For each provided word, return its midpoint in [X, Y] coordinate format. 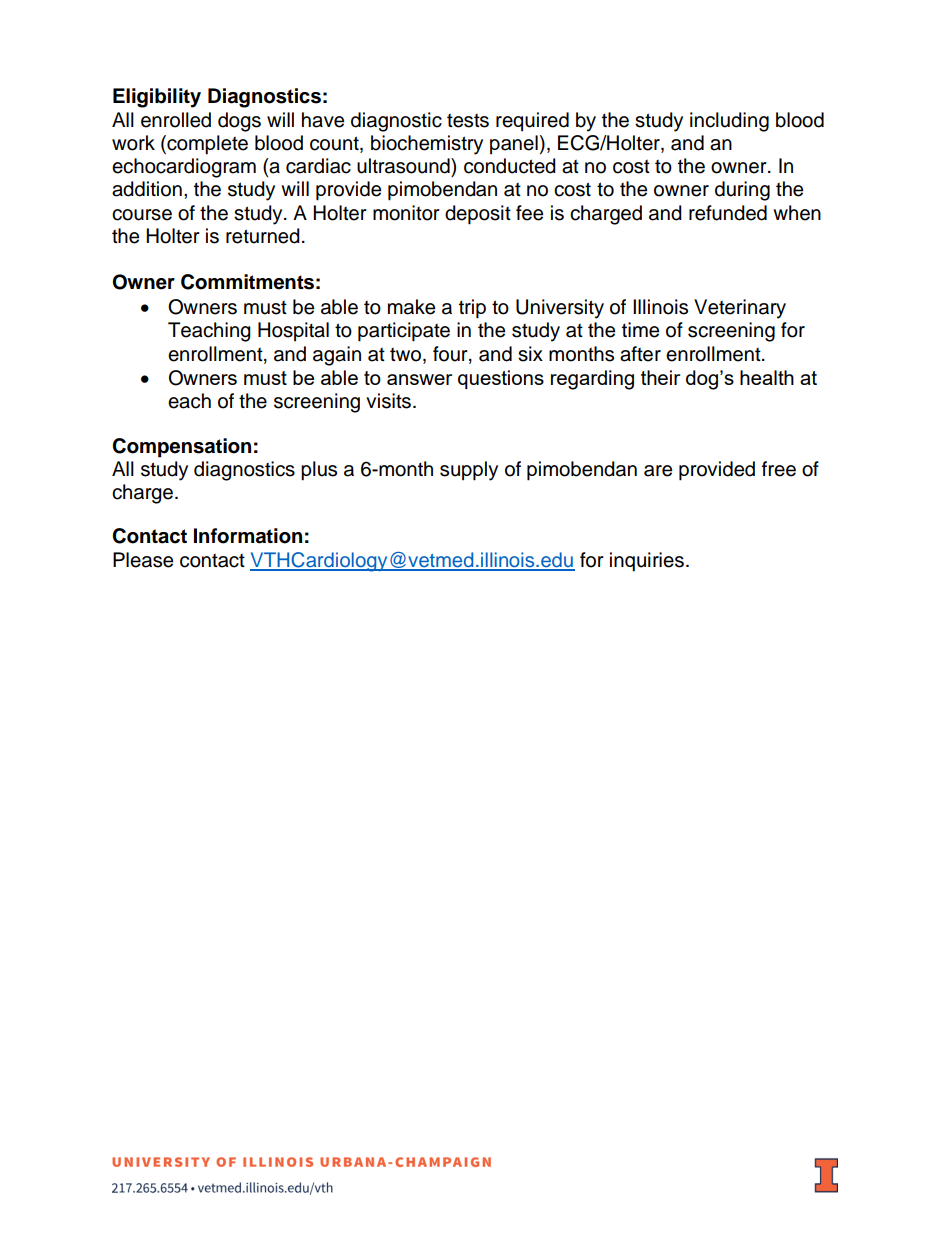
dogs [239, 122]
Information [248, 536]
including [729, 122]
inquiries [647, 562]
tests [468, 121]
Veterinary [740, 309]
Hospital [293, 331]
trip [472, 309]
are [658, 471]
